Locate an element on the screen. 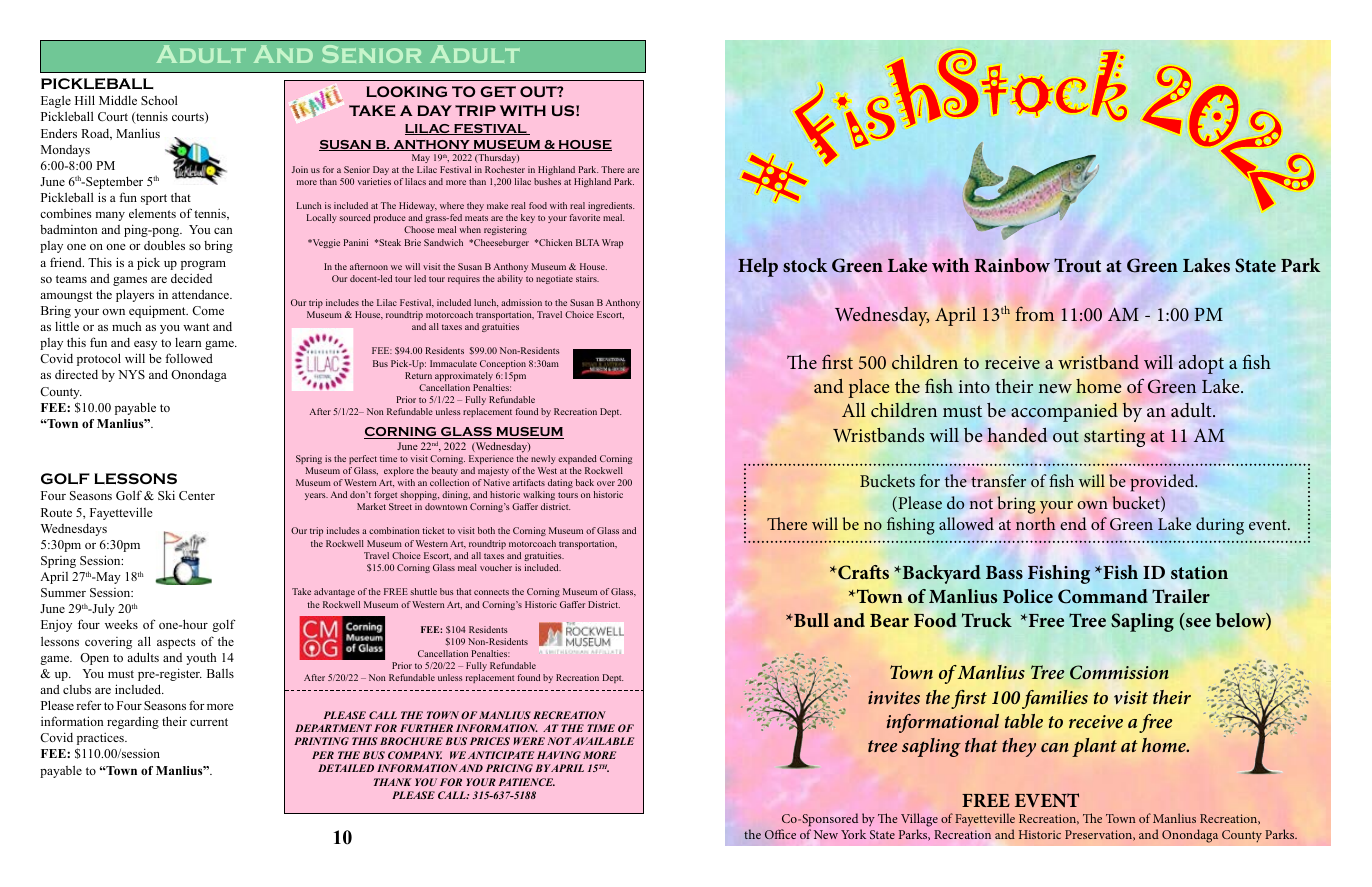 This screenshot has width=1372, height=887. Commission is located at coordinates (1119, 672).
